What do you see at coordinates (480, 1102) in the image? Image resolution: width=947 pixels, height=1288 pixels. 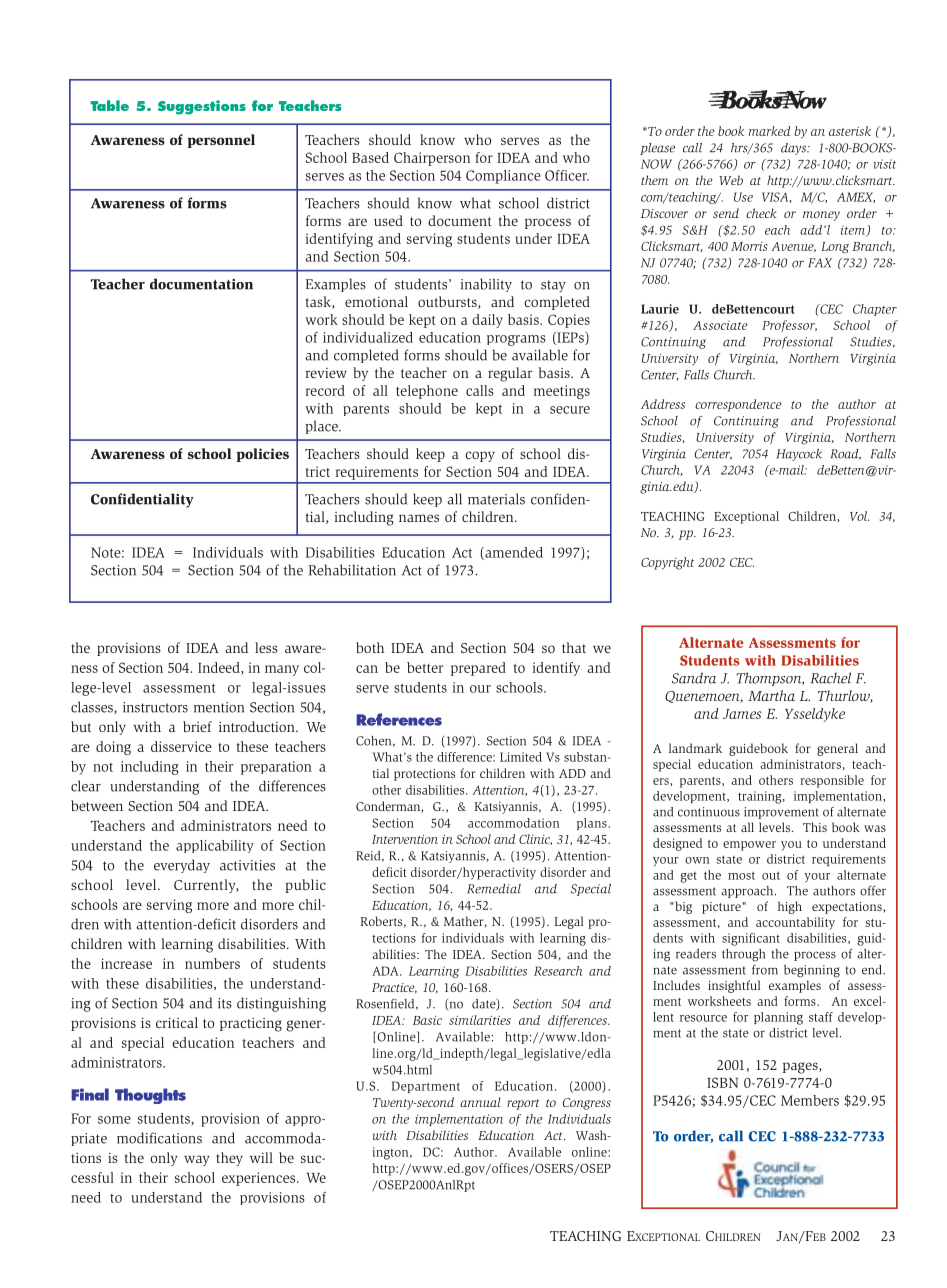 I see `annual` at bounding box center [480, 1102].
